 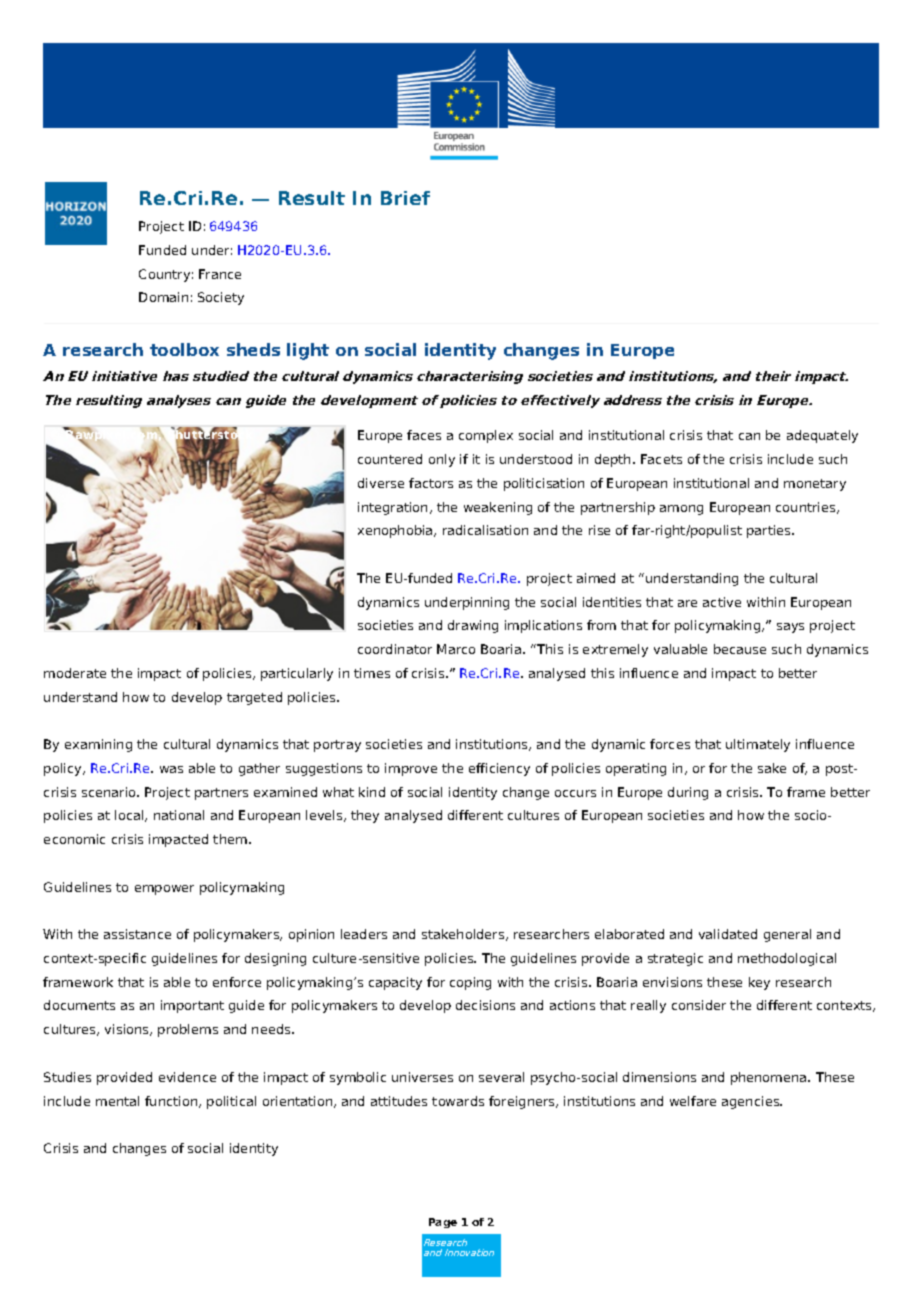 What do you see at coordinates (172, 1102) in the screenshot?
I see `function` at bounding box center [172, 1102].
